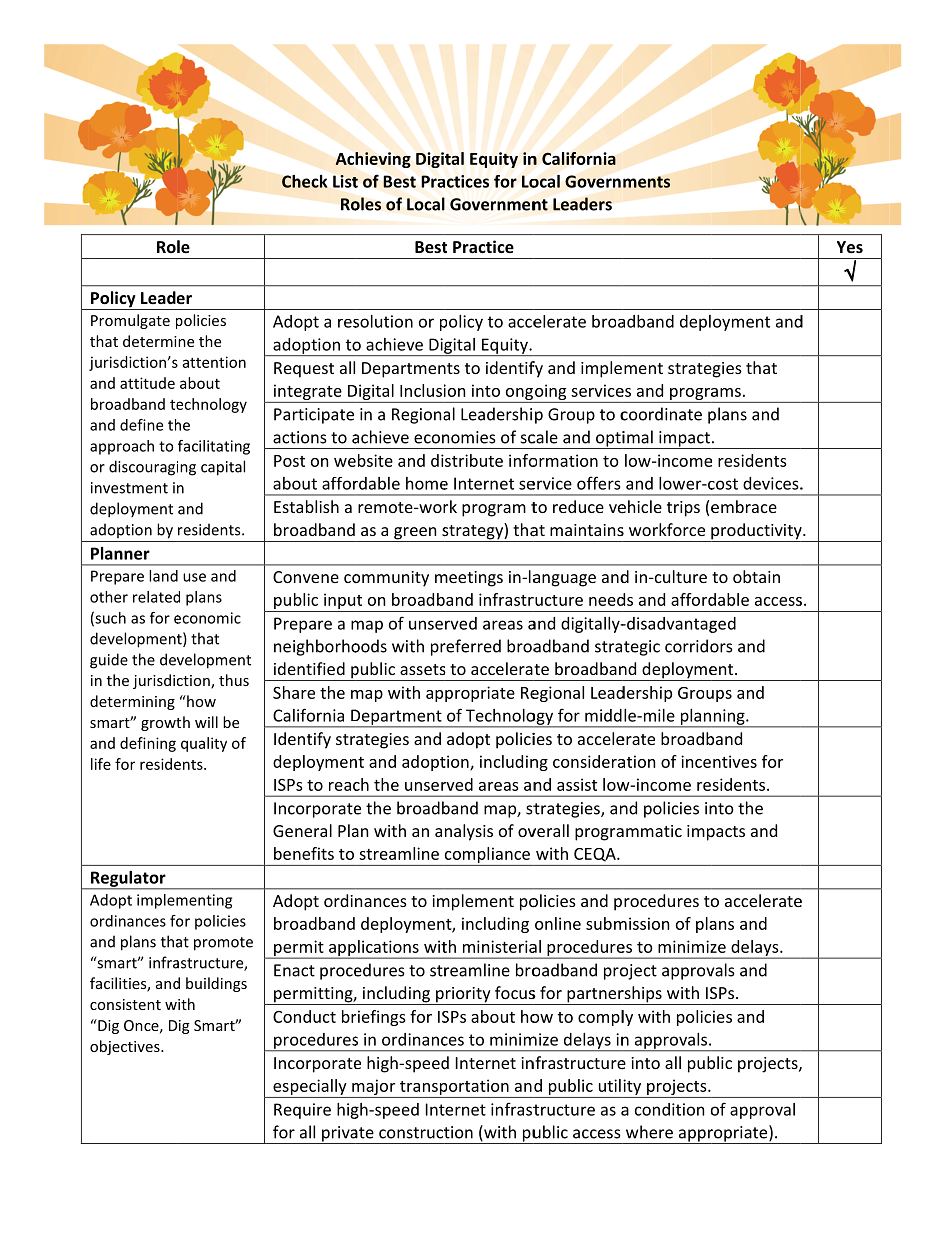  Describe the element at coordinates (684, 440) in the image. I see `impact` at that location.
